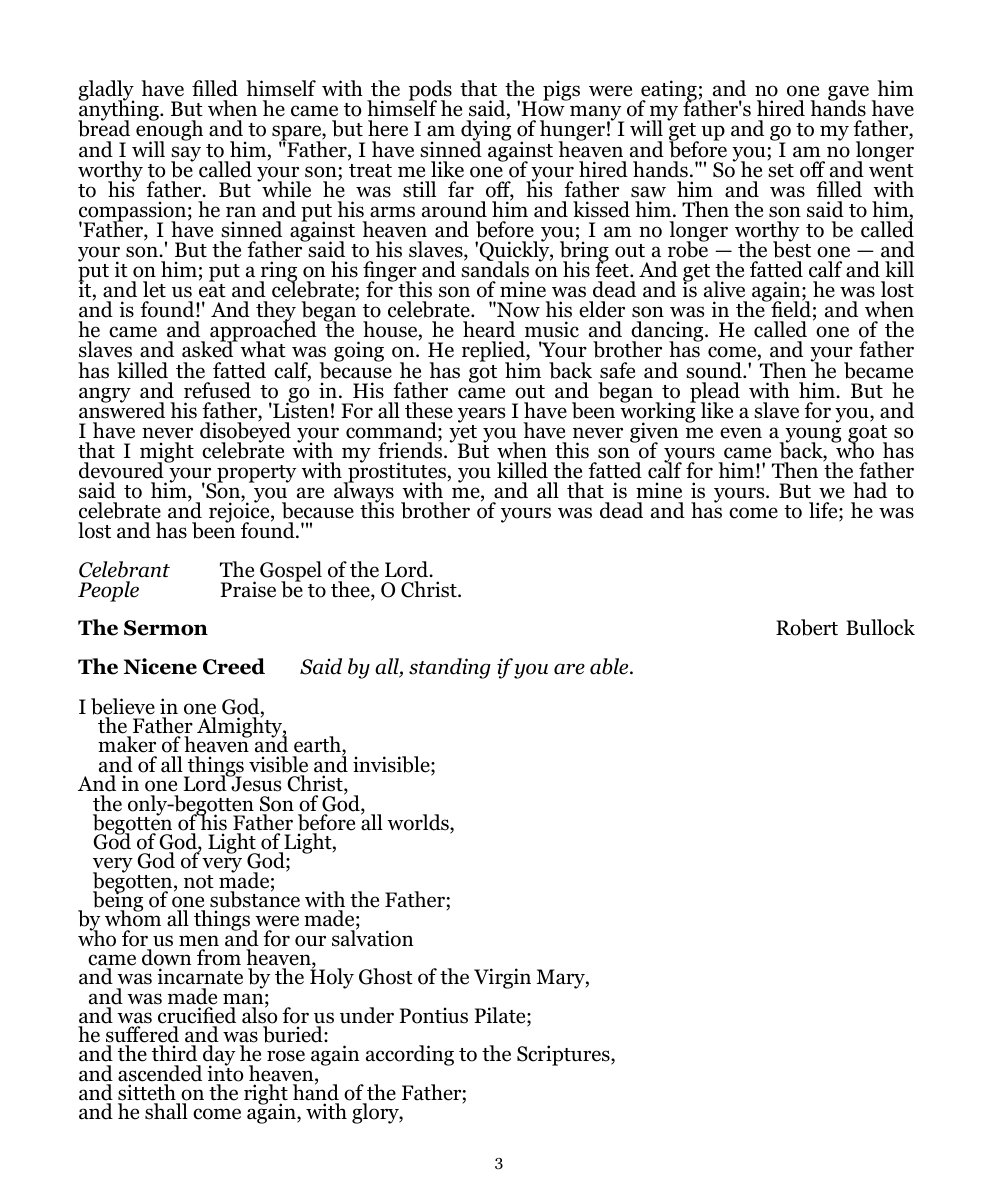 This document has width=991, height=1204. Describe the element at coordinates (463, 435) in the document. I see `yet` at that location.
